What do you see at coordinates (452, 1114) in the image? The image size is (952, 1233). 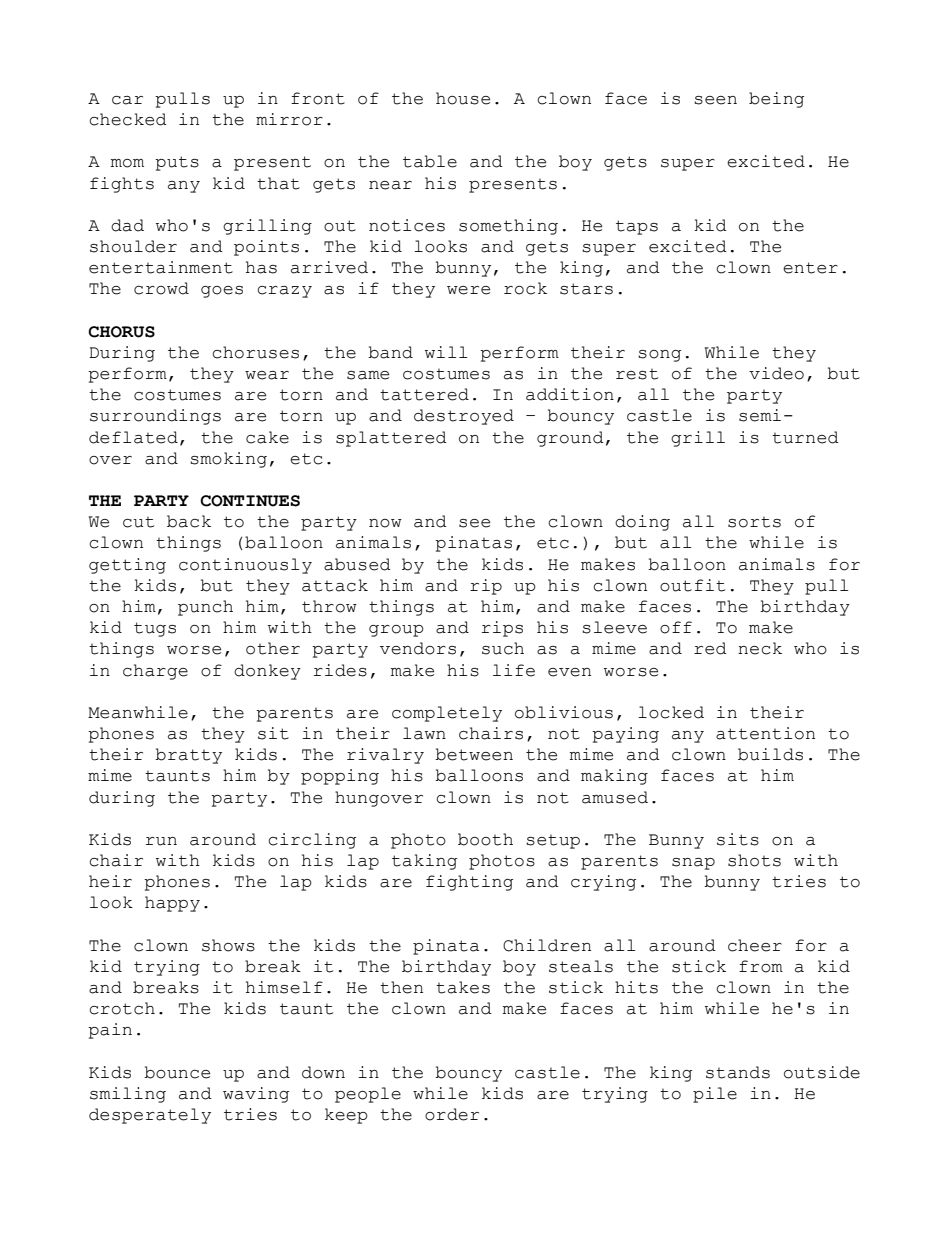 I see `order` at bounding box center [452, 1114].
